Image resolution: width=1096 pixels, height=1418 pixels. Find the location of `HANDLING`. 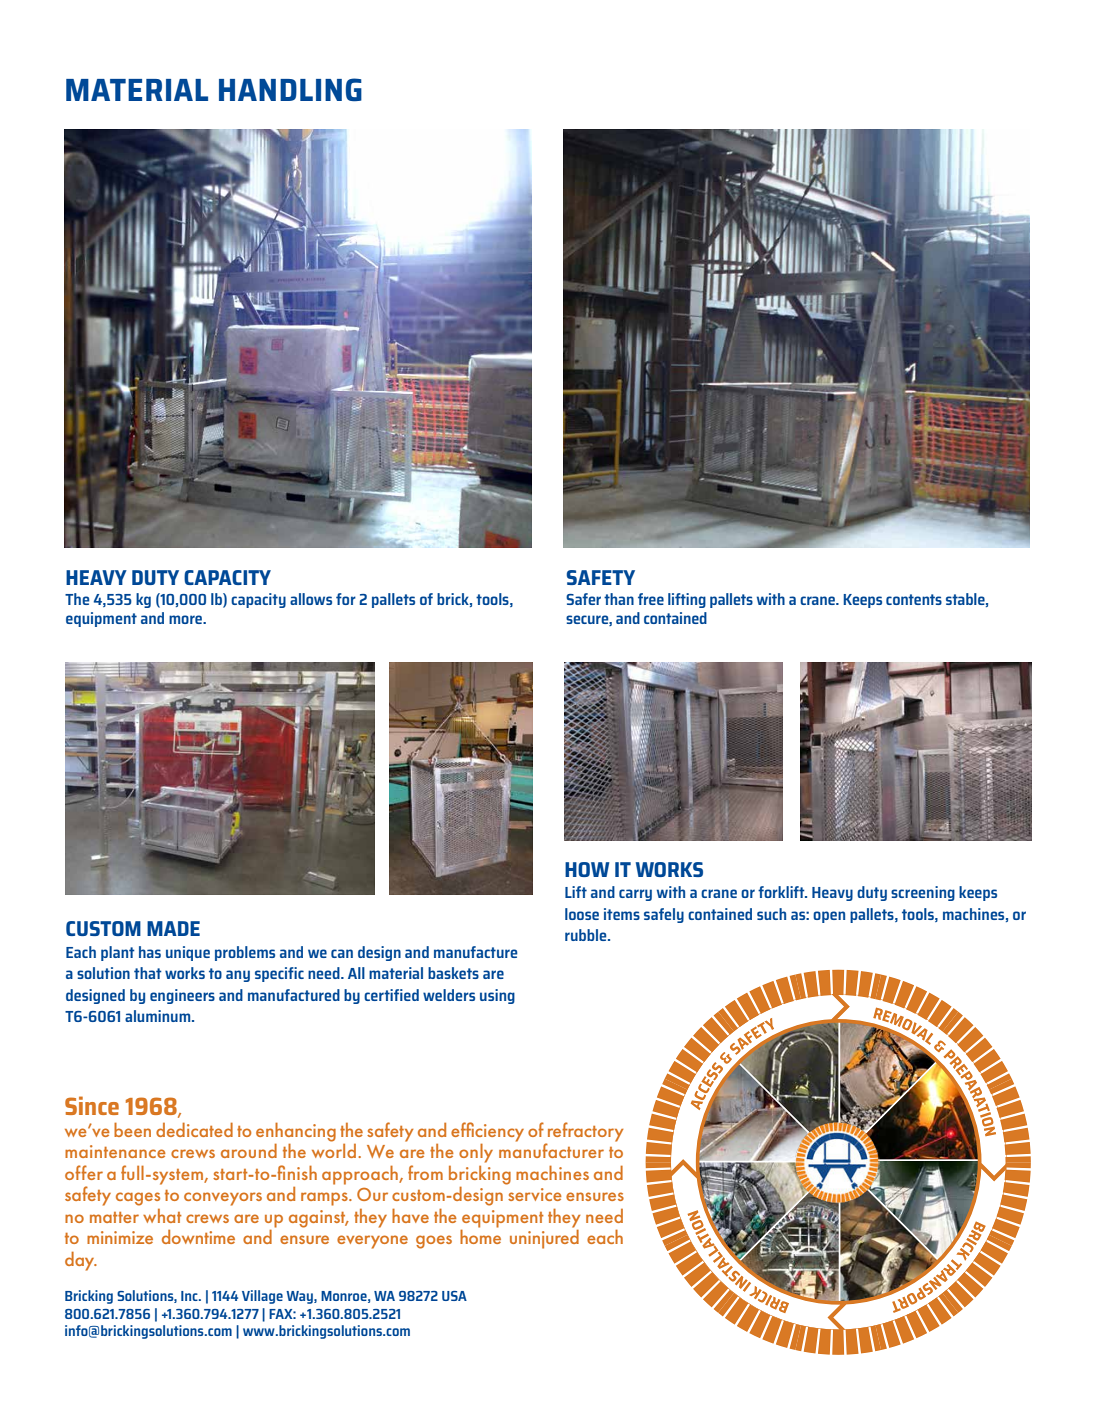

HANDLING is located at coordinates (290, 90).
